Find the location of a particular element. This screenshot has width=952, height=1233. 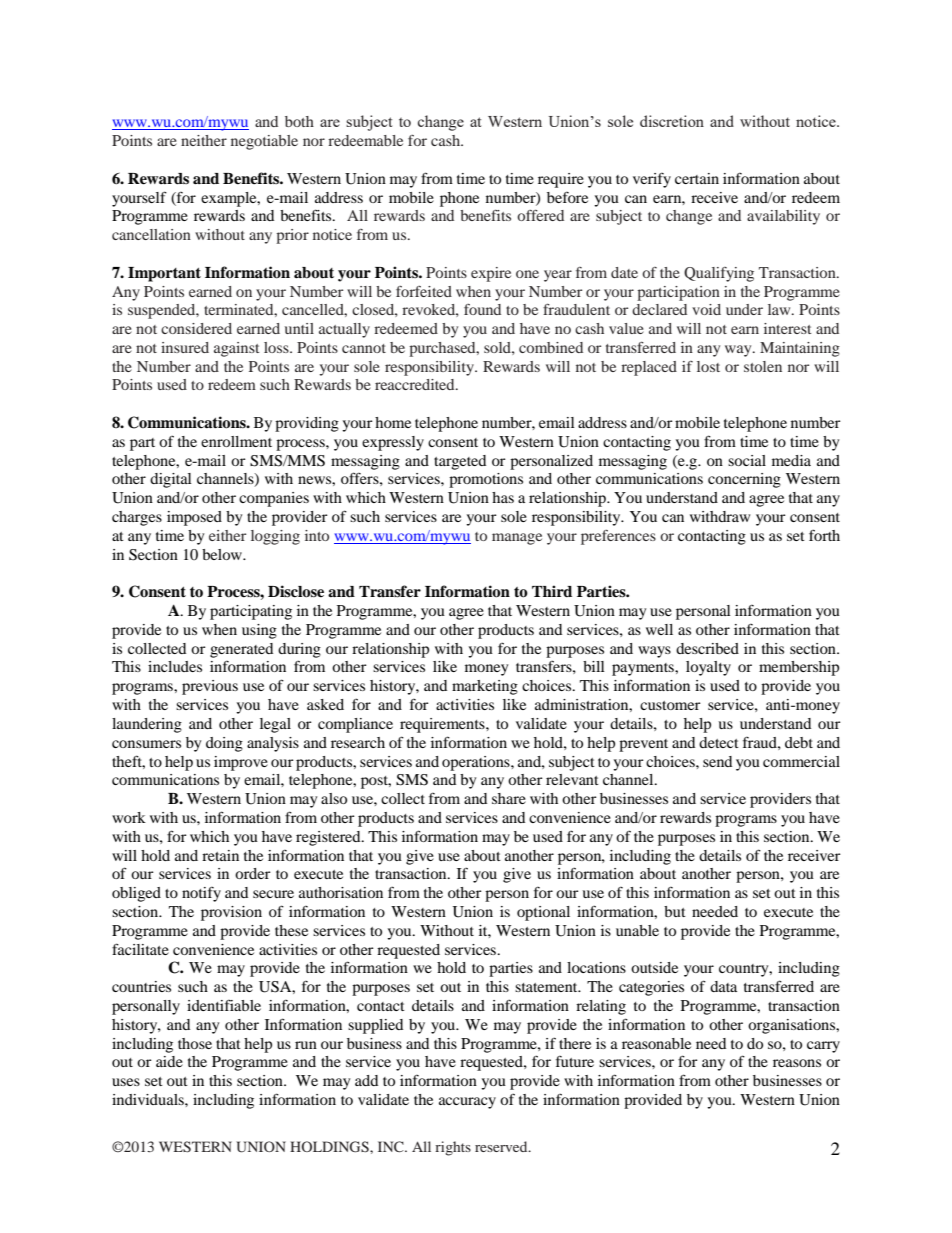

accuracy is located at coordinates (467, 1103).
